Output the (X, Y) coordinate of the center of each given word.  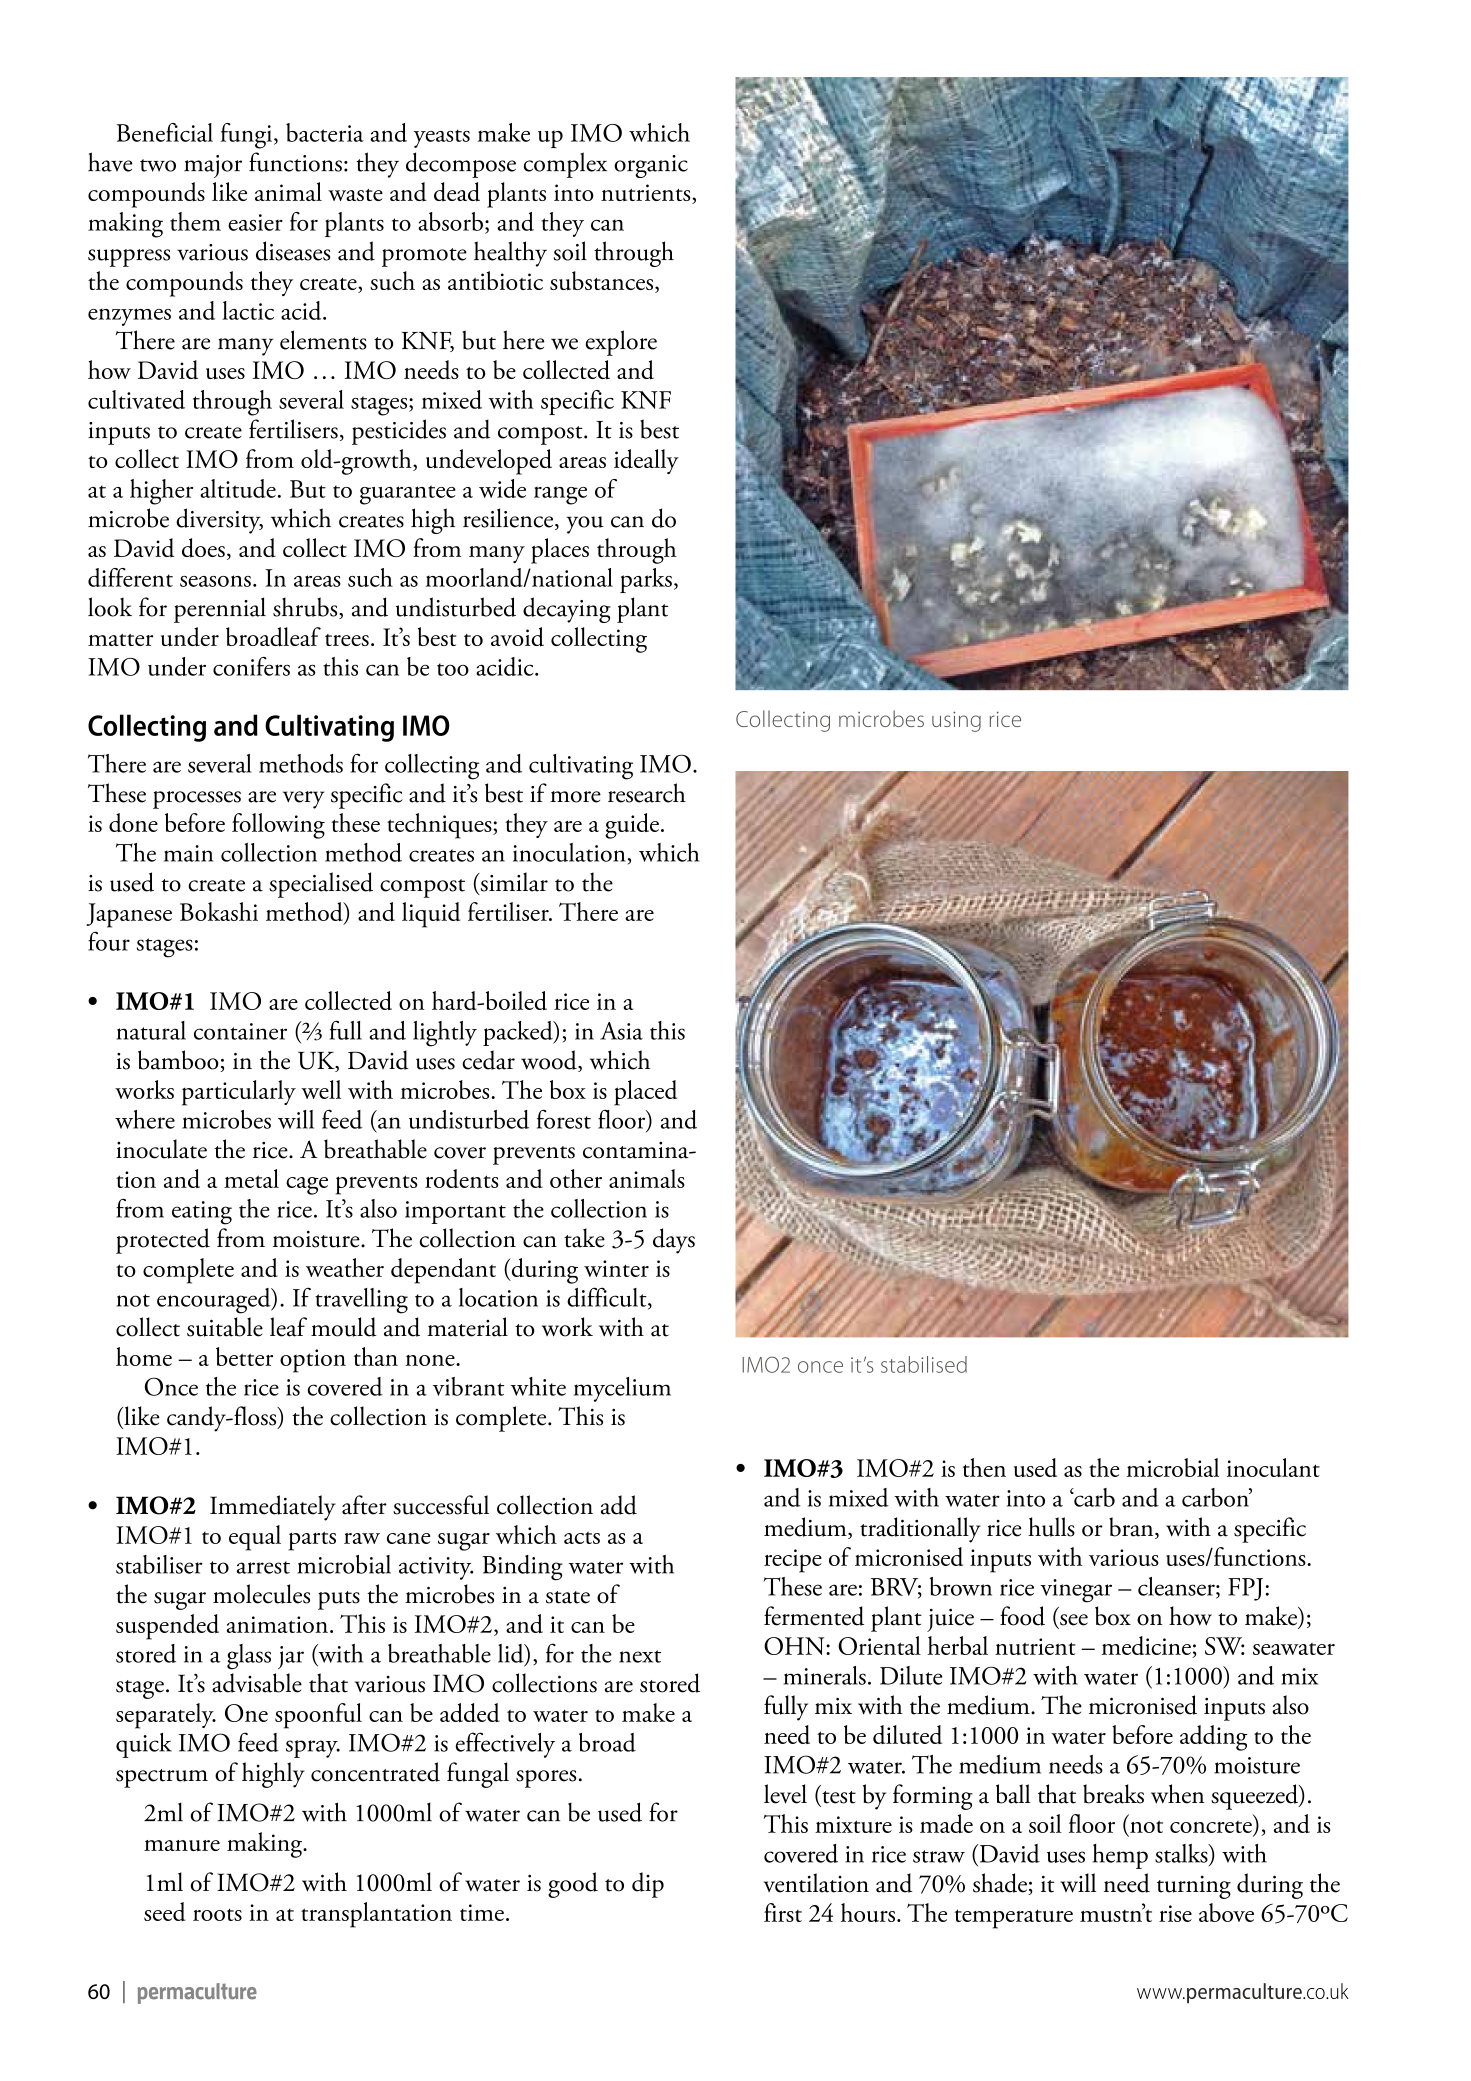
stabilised (924, 1364)
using (956, 721)
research (647, 793)
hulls (1051, 1527)
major (213, 166)
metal (251, 1178)
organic (651, 166)
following (278, 826)
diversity (219, 521)
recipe (793, 1561)
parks (646, 580)
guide (632, 826)
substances (601, 281)
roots (217, 1914)
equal (255, 1538)
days (674, 1241)
